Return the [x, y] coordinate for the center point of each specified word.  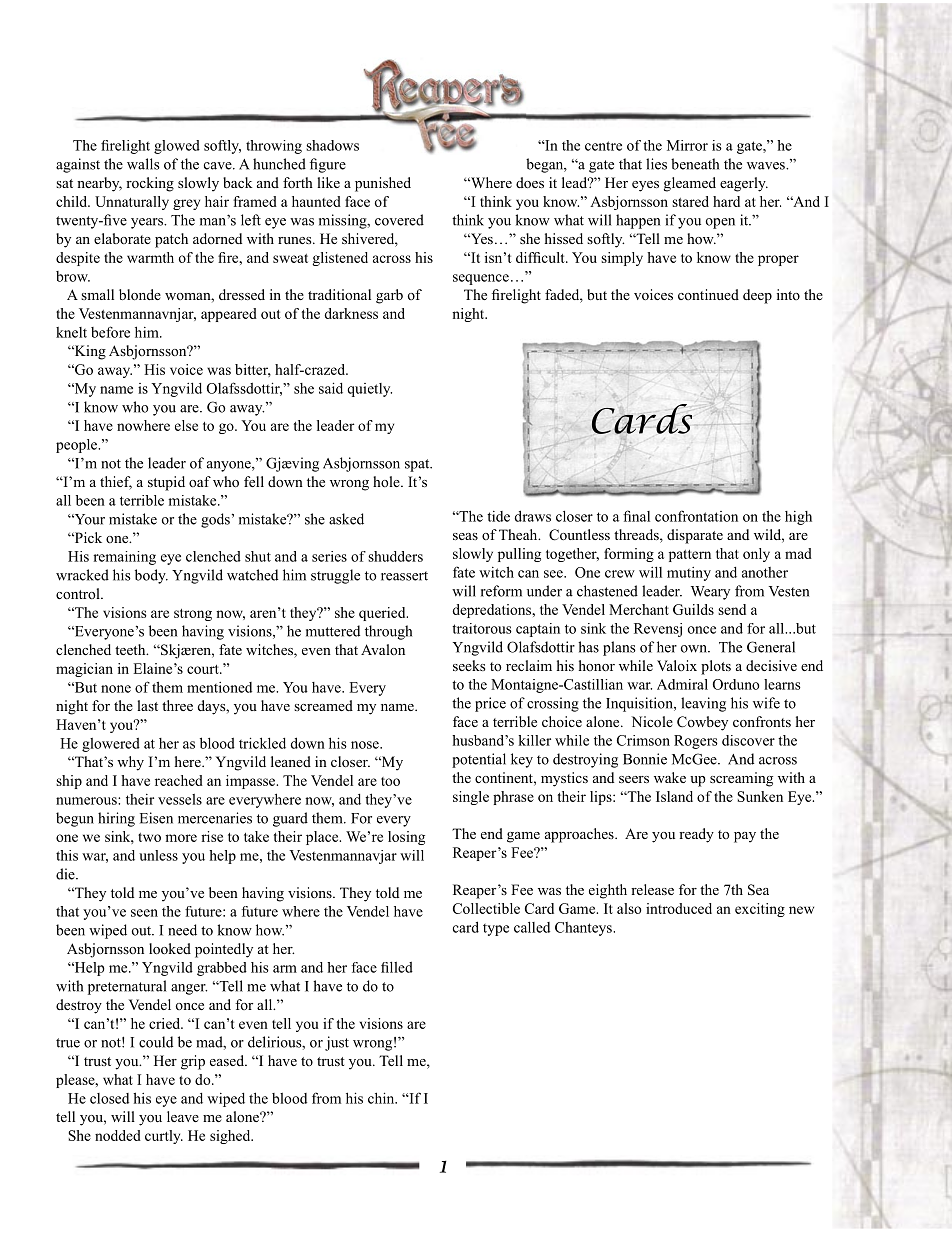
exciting [760, 910]
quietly [369, 390]
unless [158, 855]
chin [382, 1098]
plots [716, 667]
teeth [131, 649]
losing [406, 838]
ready [696, 835]
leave [183, 1116]
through [388, 632]
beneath [695, 164]
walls [143, 164]
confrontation [696, 516]
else [186, 425]
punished [383, 184]
